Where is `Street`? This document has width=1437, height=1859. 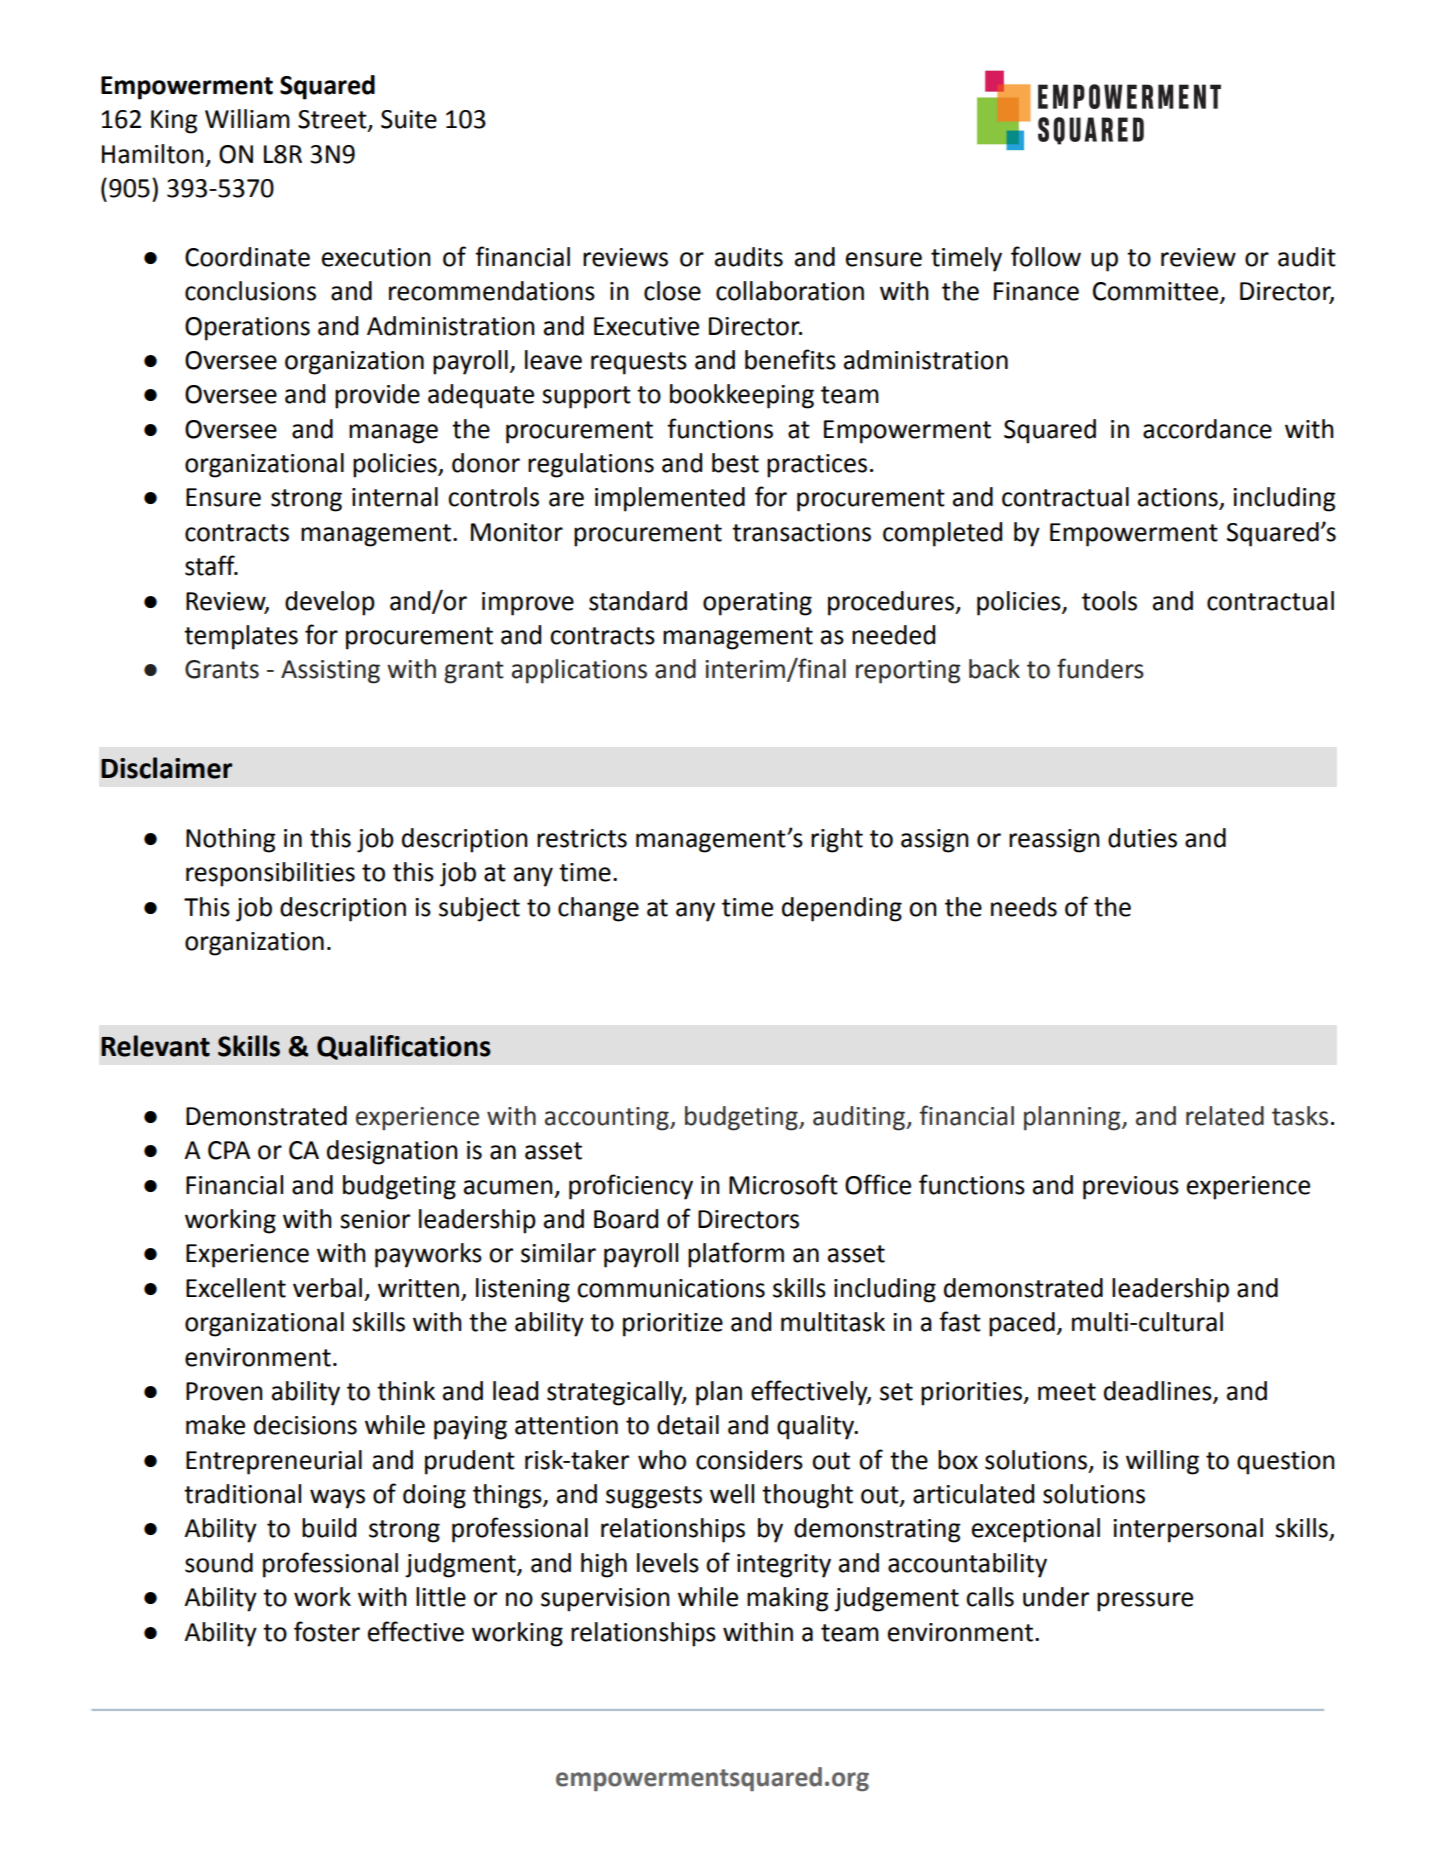
Street is located at coordinates (333, 120).
